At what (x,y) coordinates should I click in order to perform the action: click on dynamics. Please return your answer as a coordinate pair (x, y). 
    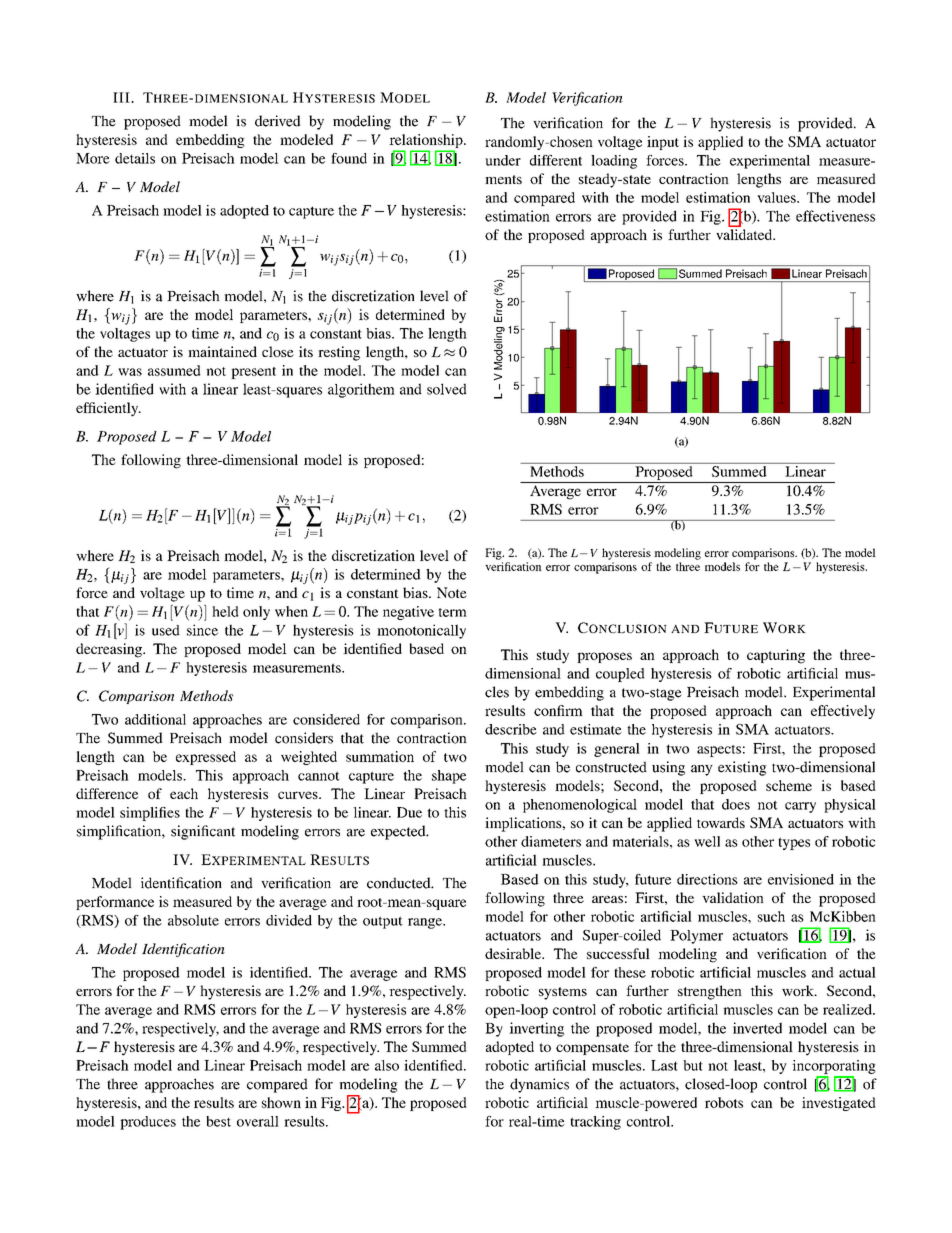
    Looking at the image, I should click on (539, 1085).
